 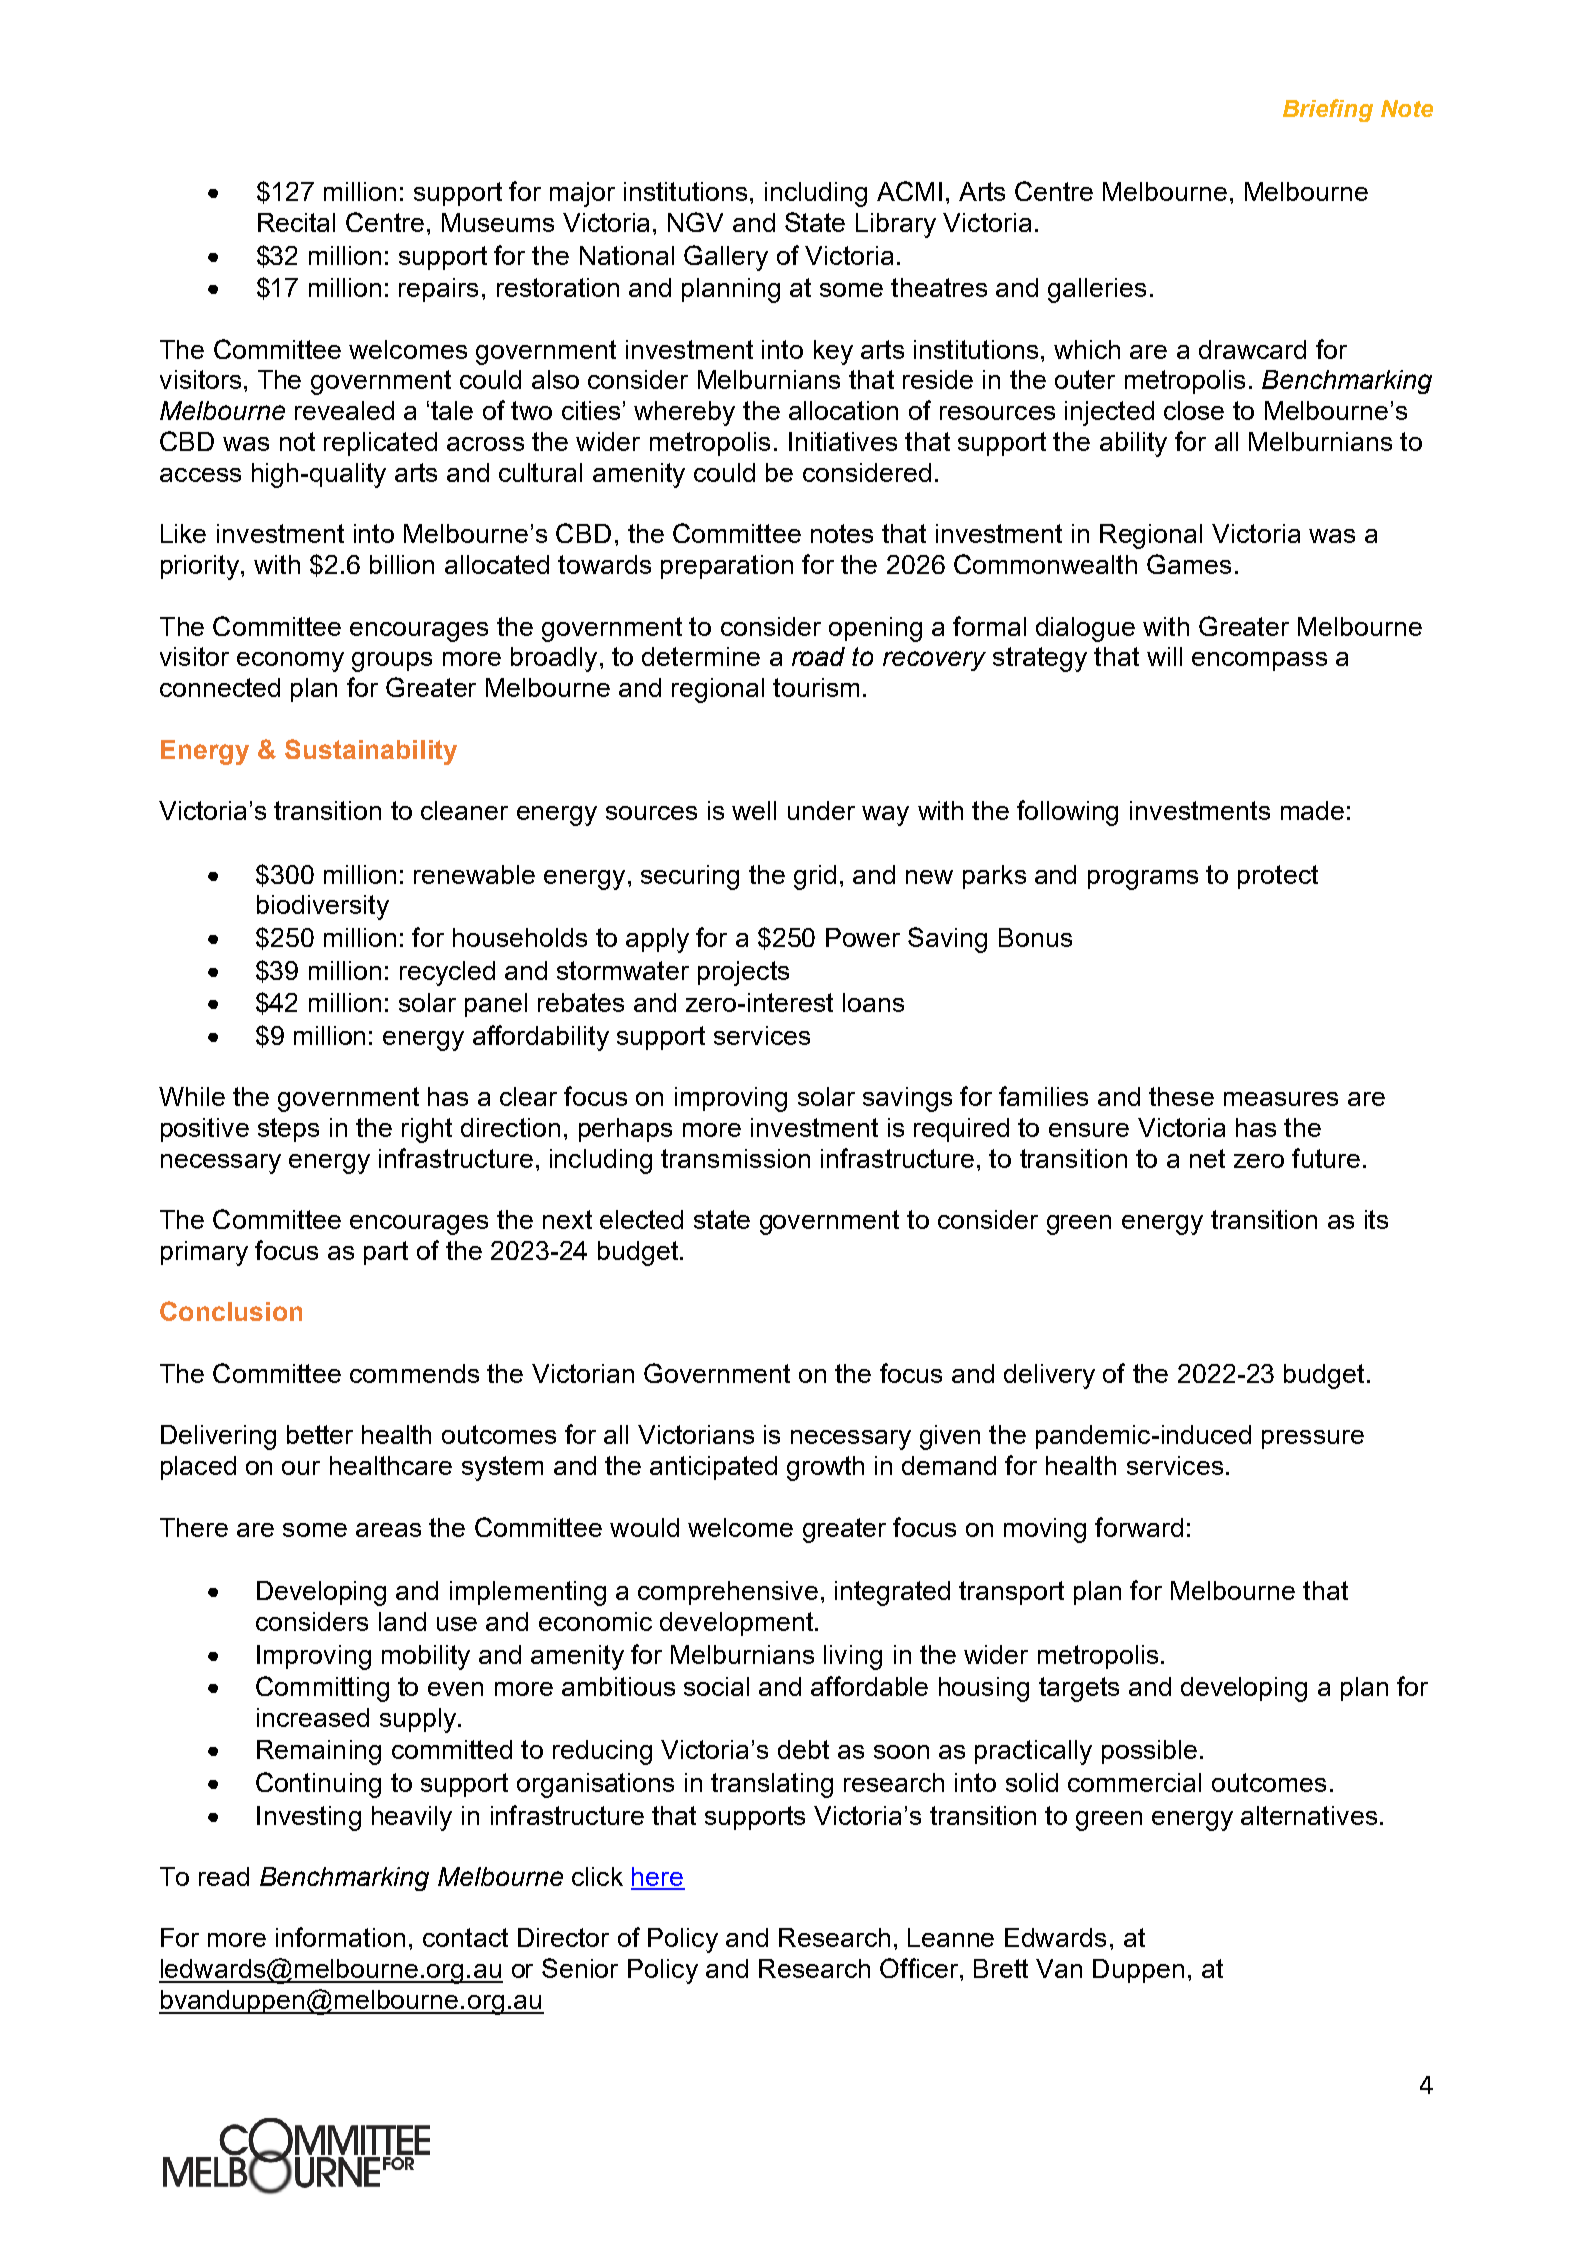 What do you see at coordinates (754, 810) in the page?
I see `well` at bounding box center [754, 810].
